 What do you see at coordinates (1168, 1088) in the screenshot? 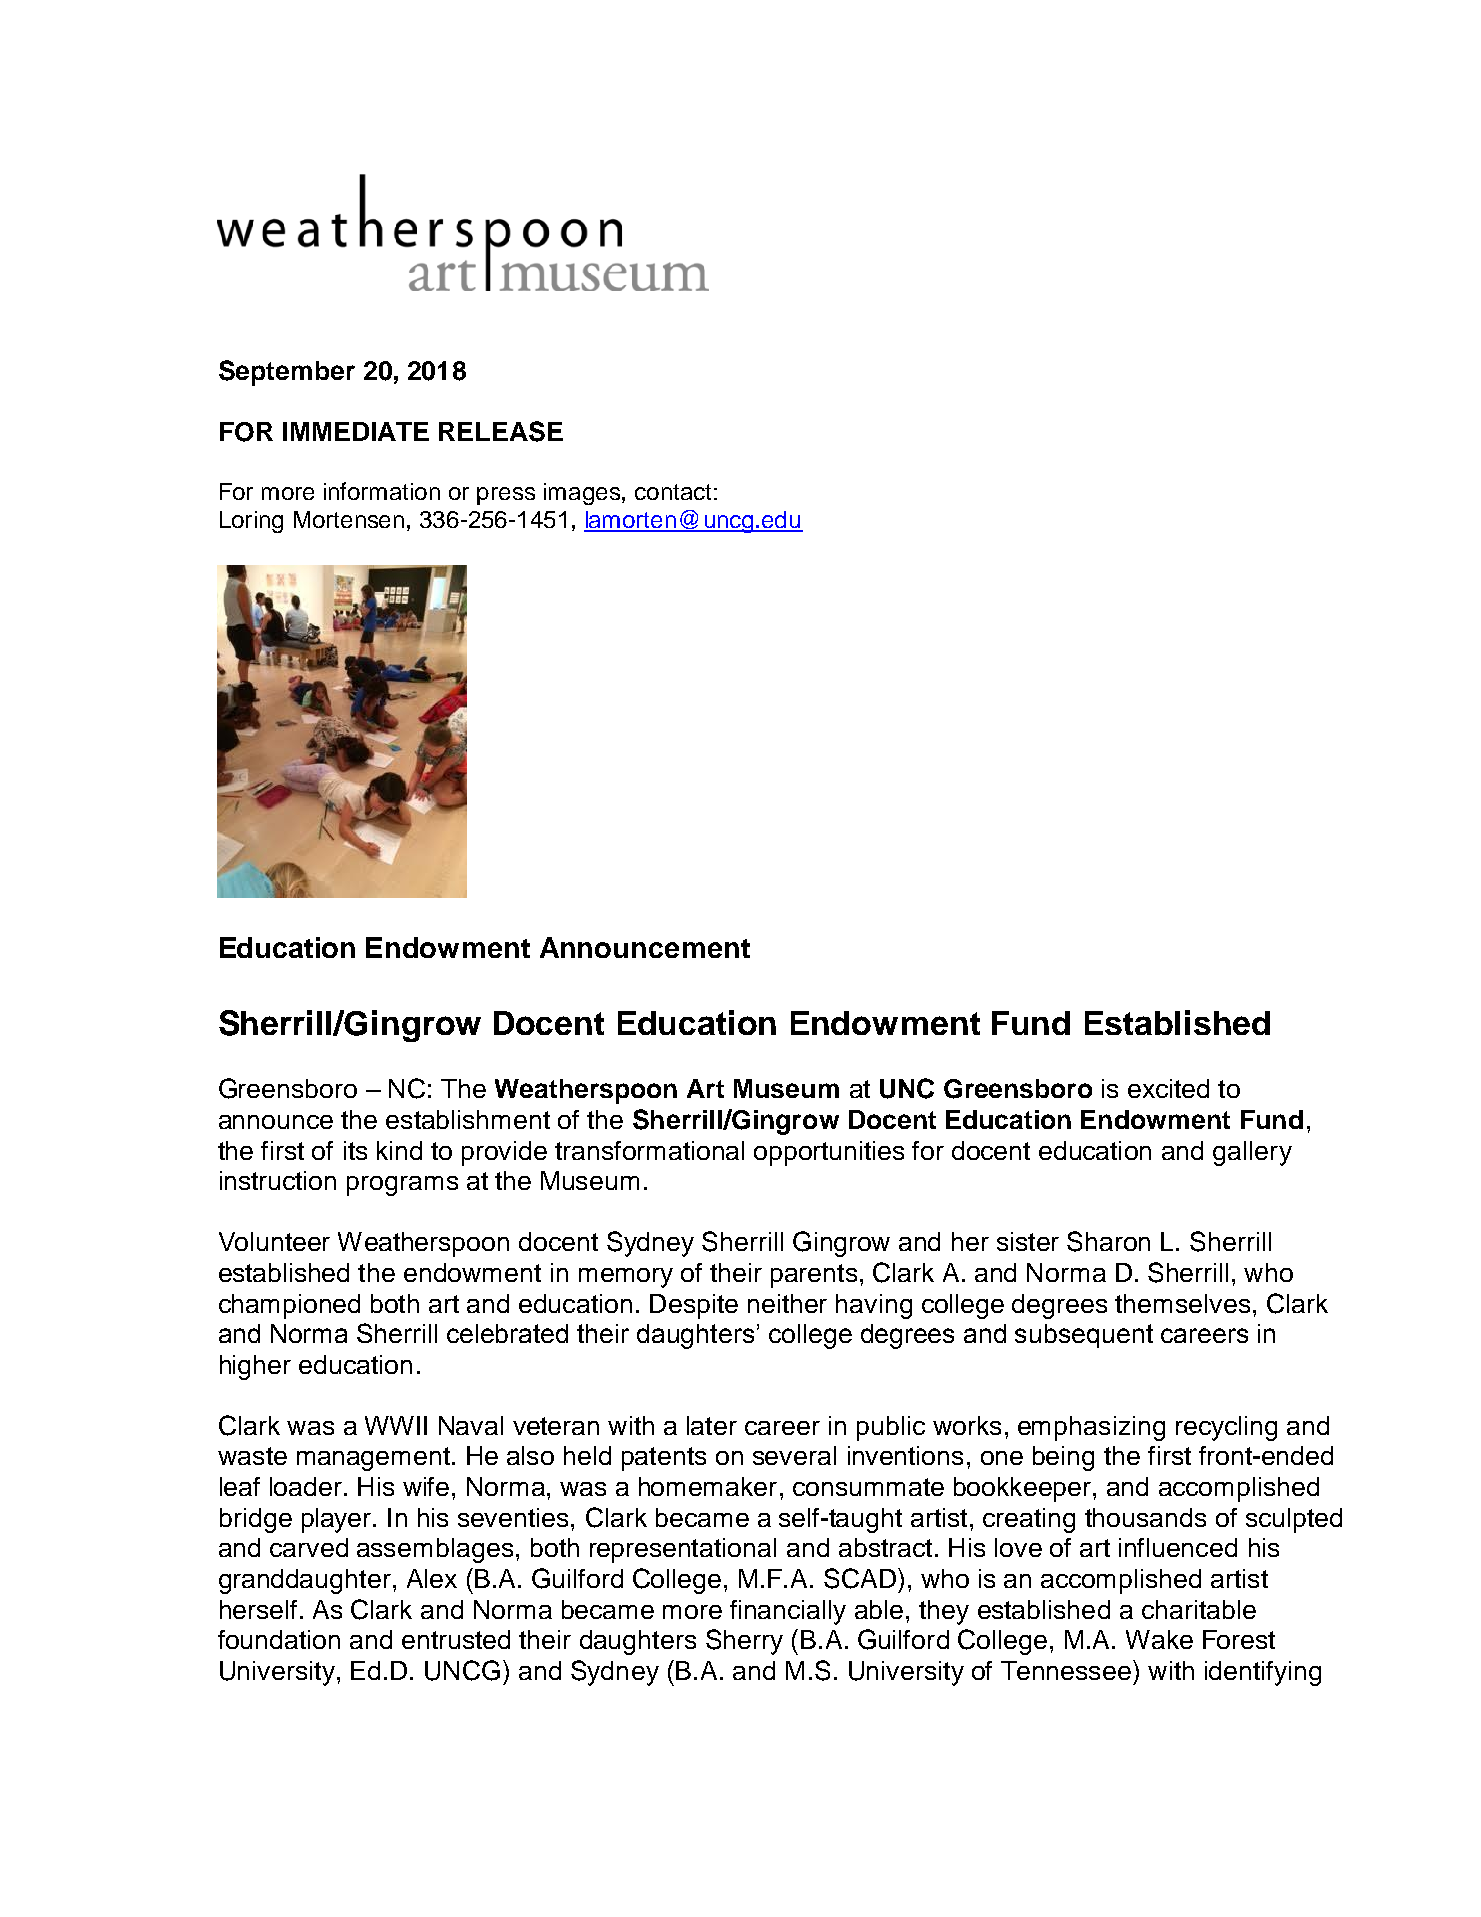
I see `excited` at bounding box center [1168, 1088].
